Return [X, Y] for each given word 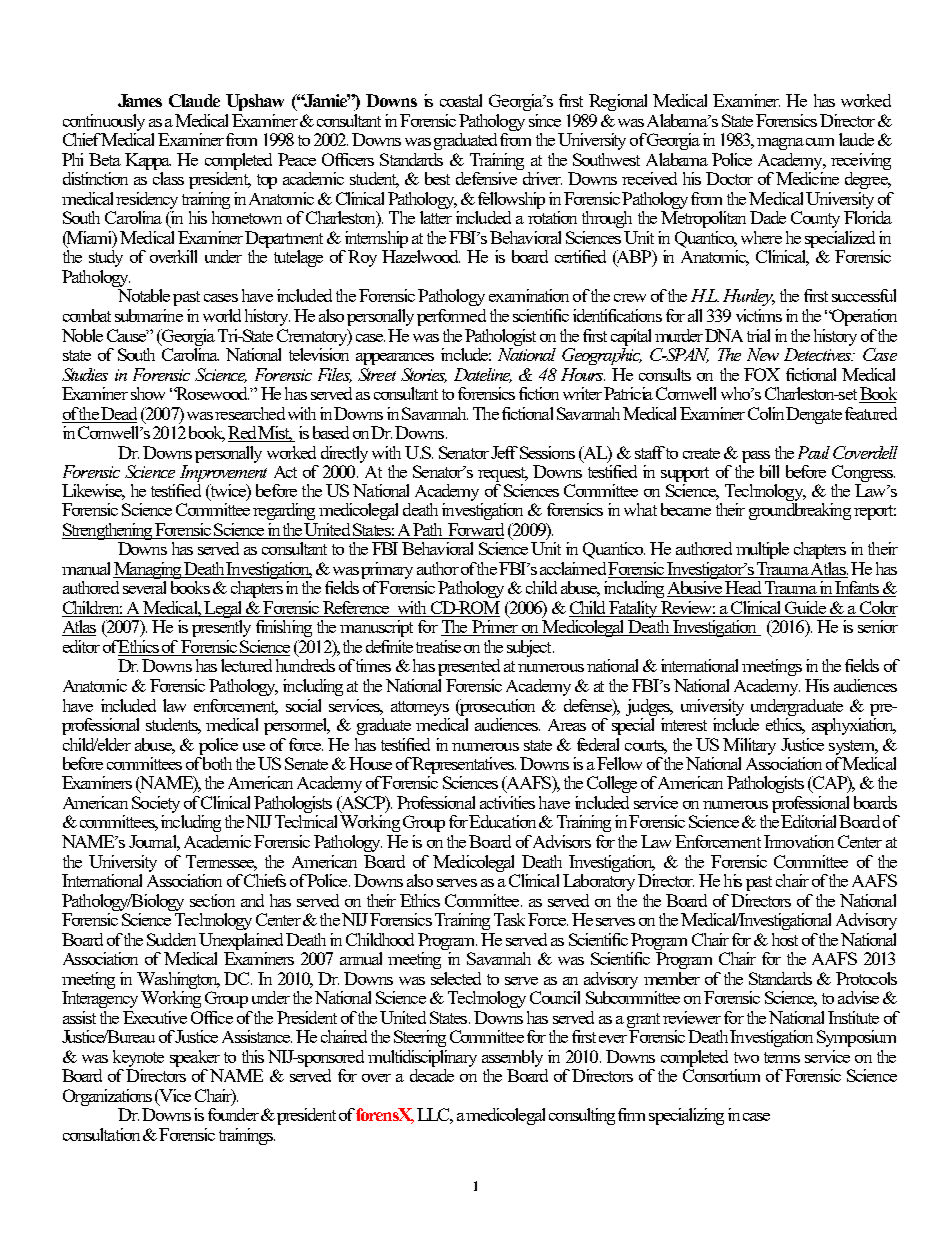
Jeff [504, 452]
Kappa [148, 161]
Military [749, 746]
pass [756, 457]
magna [780, 144]
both [217, 763]
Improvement [223, 473]
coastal [461, 100]
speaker [195, 1058]
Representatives [464, 765]
